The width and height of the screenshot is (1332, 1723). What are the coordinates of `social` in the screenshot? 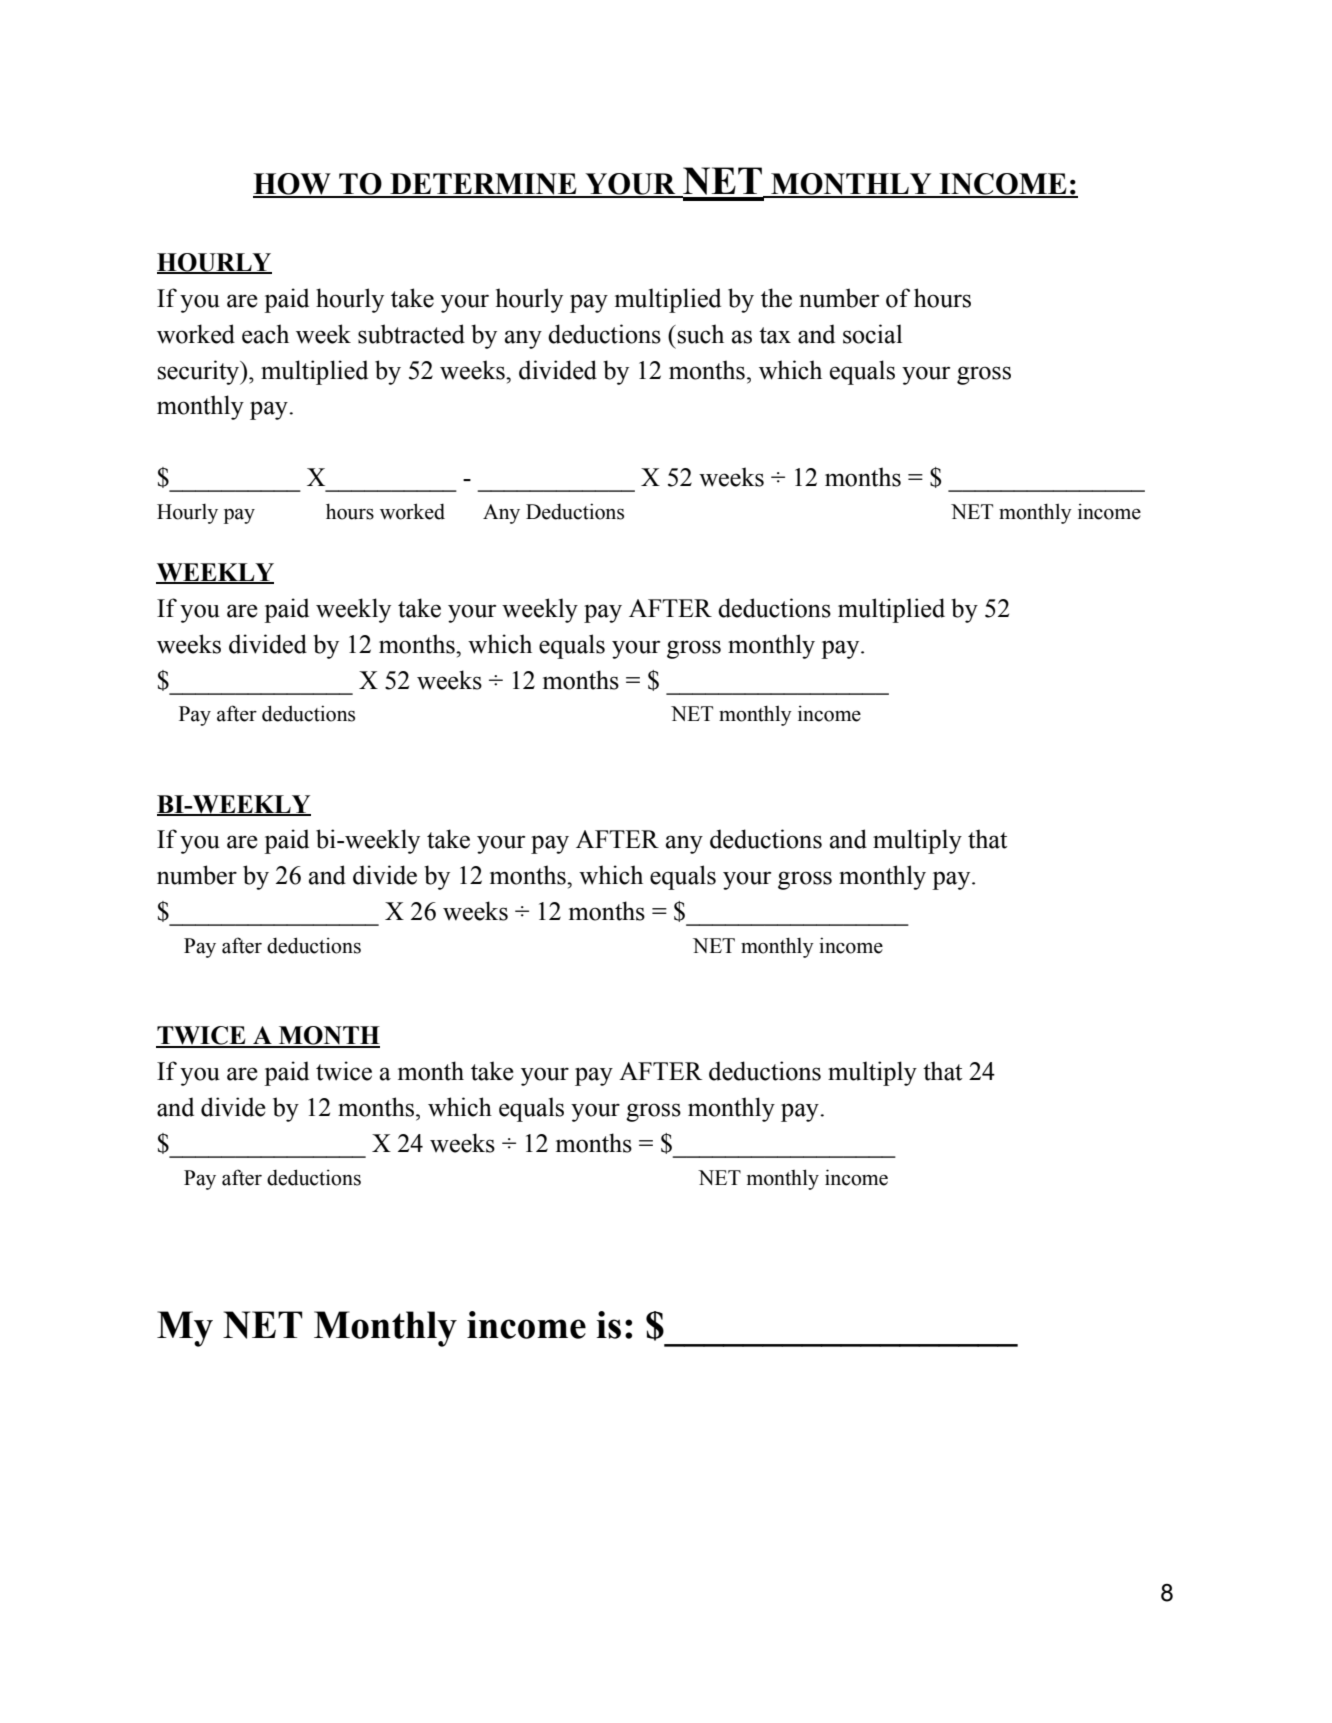 It's located at (872, 334).
